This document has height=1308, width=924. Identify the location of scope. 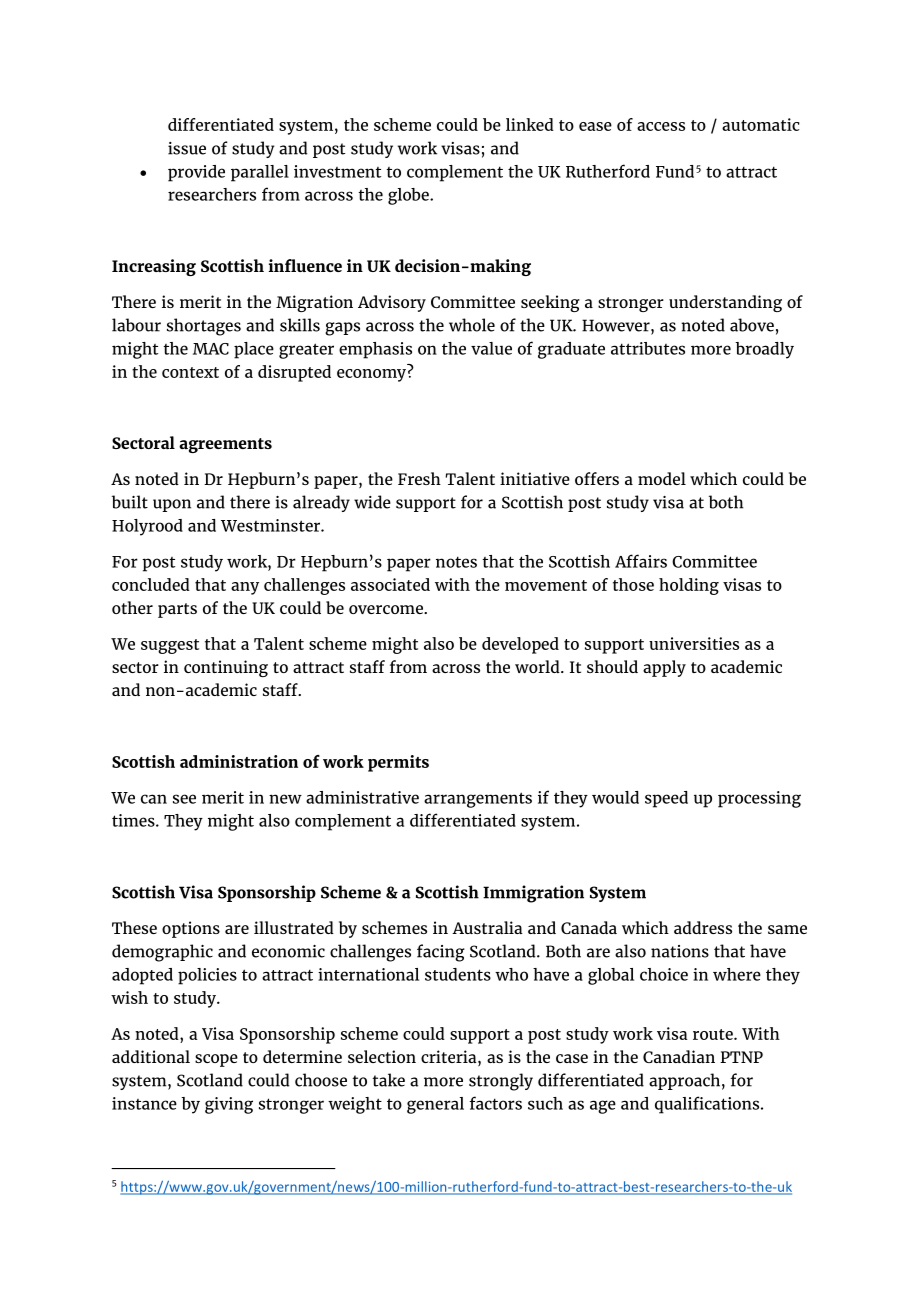
(216, 1060).
